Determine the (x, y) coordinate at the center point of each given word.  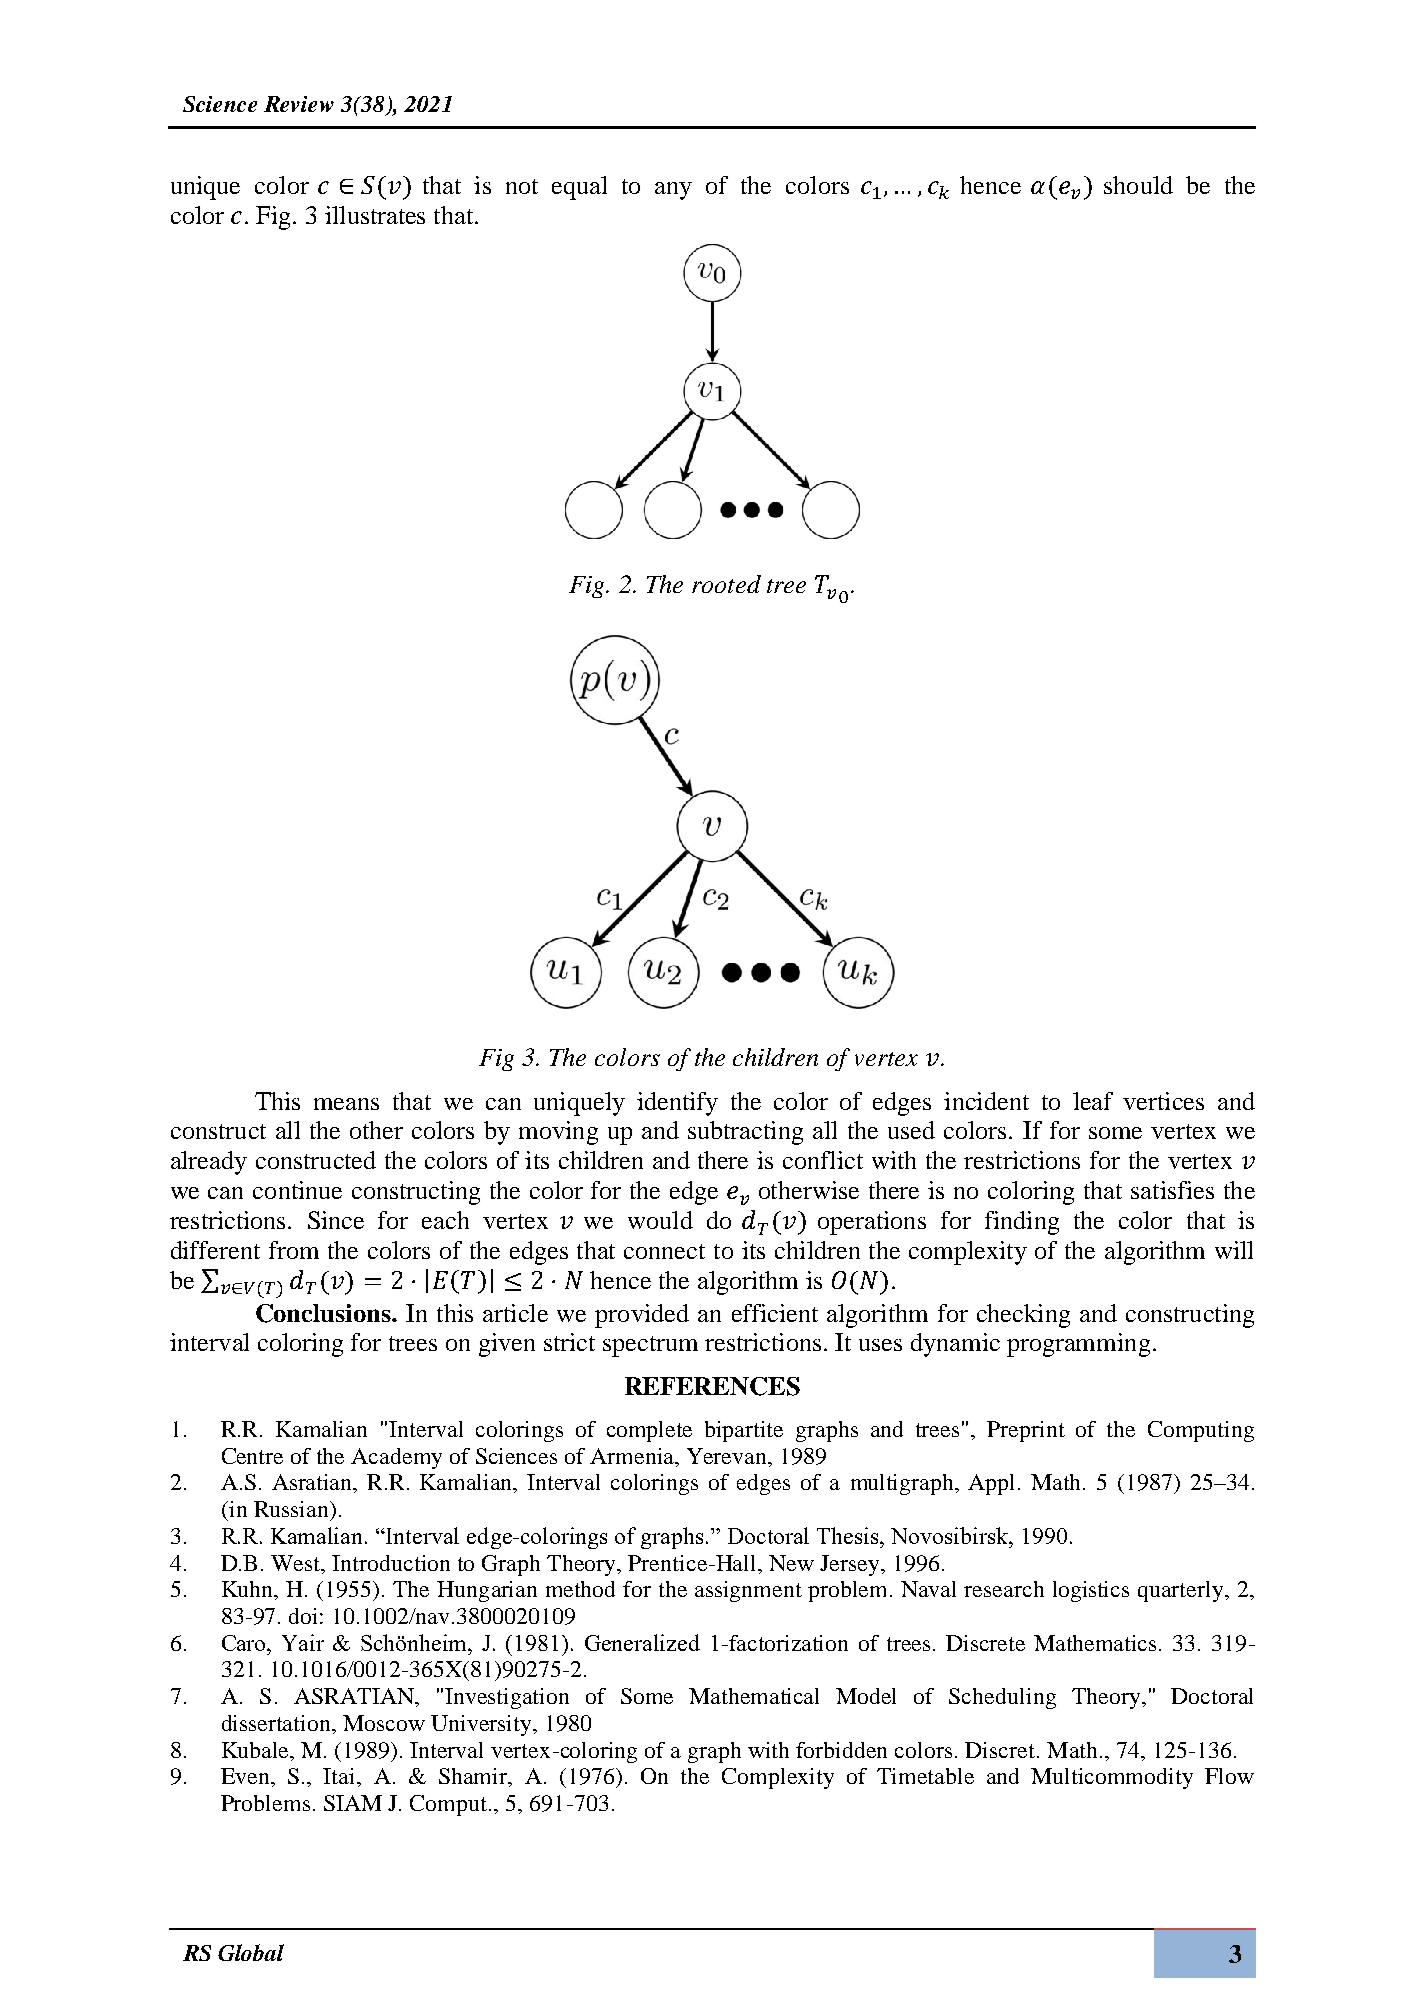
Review (299, 104)
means (346, 1104)
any (673, 191)
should (1138, 185)
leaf (1093, 1101)
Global (251, 1952)
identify (677, 1104)
